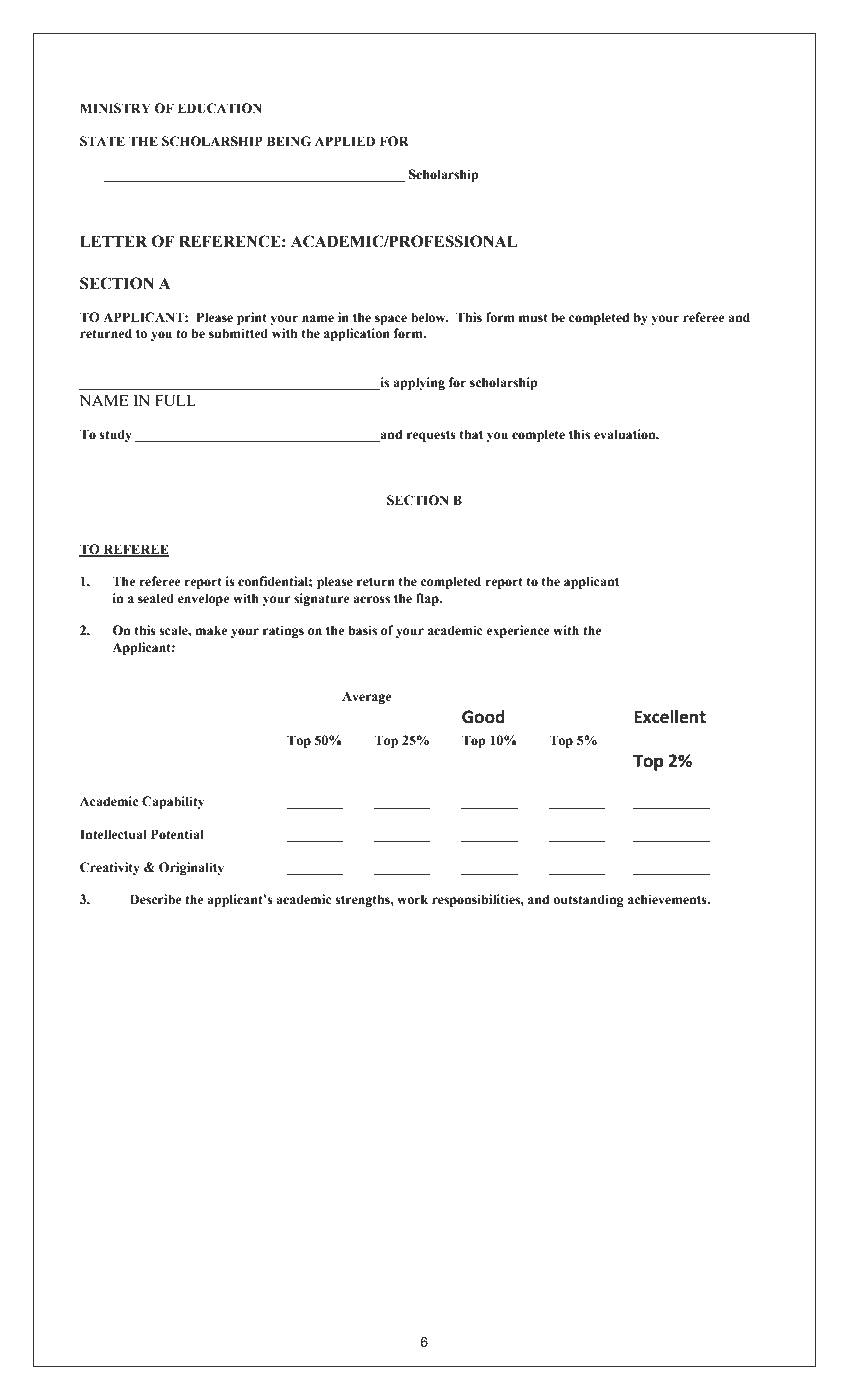  What do you see at coordinates (238, 333) in the page?
I see `submitted` at bounding box center [238, 333].
